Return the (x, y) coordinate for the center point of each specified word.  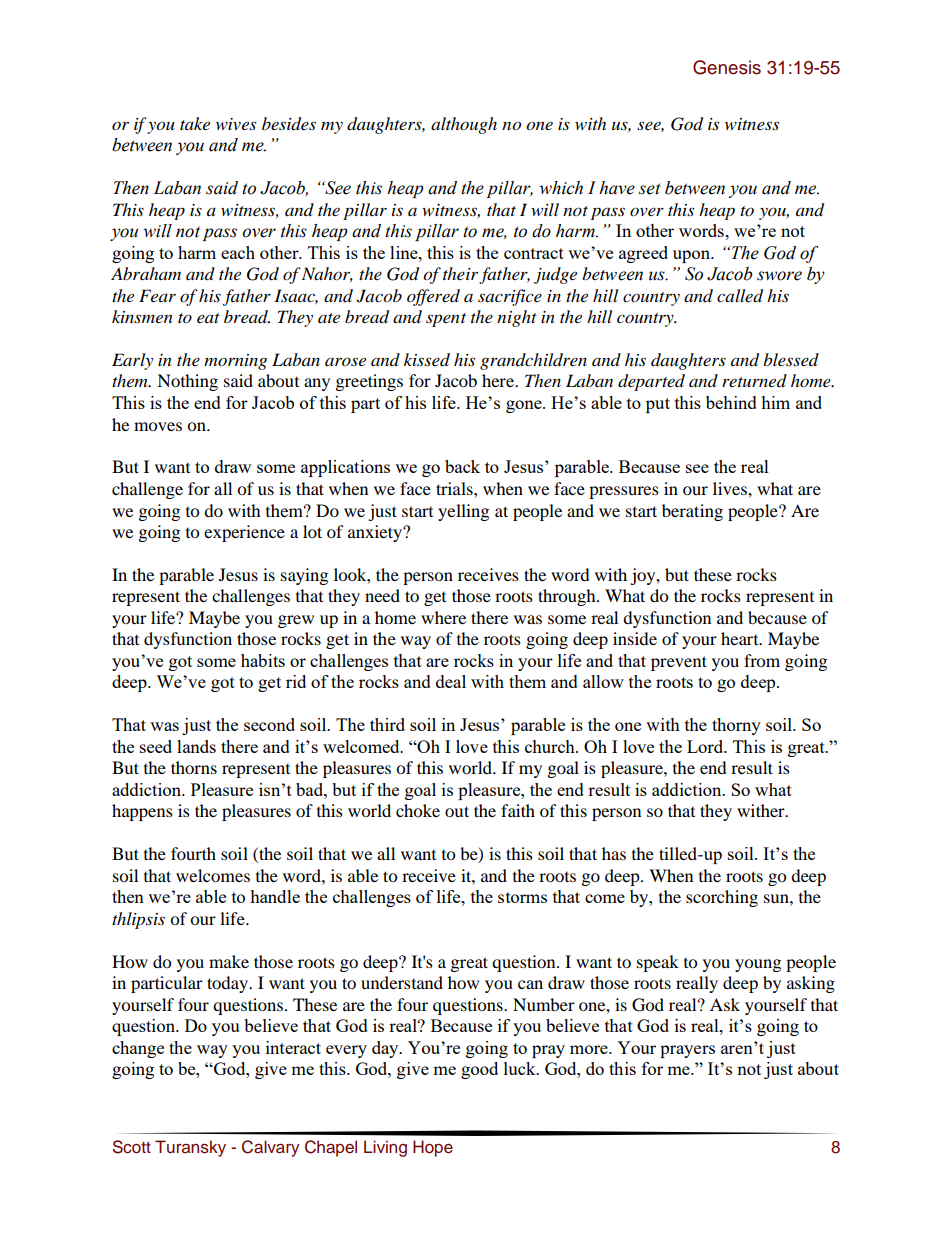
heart (741, 638)
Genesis (727, 67)
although (464, 125)
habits (263, 660)
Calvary (270, 1148)
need (382, 595)
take (195, 123)
